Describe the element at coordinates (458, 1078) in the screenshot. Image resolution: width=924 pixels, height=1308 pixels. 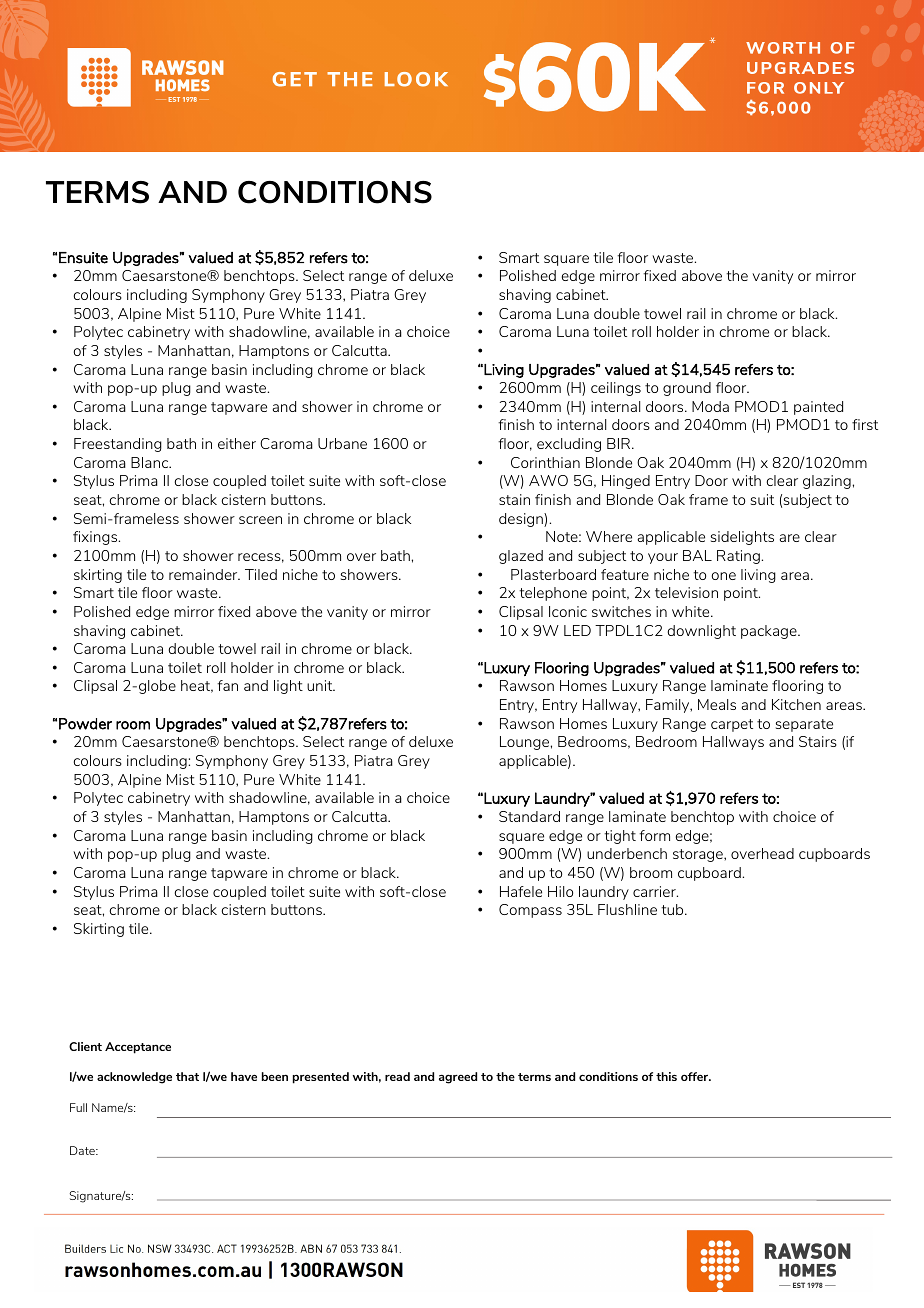
I see `agreed` at that location.
